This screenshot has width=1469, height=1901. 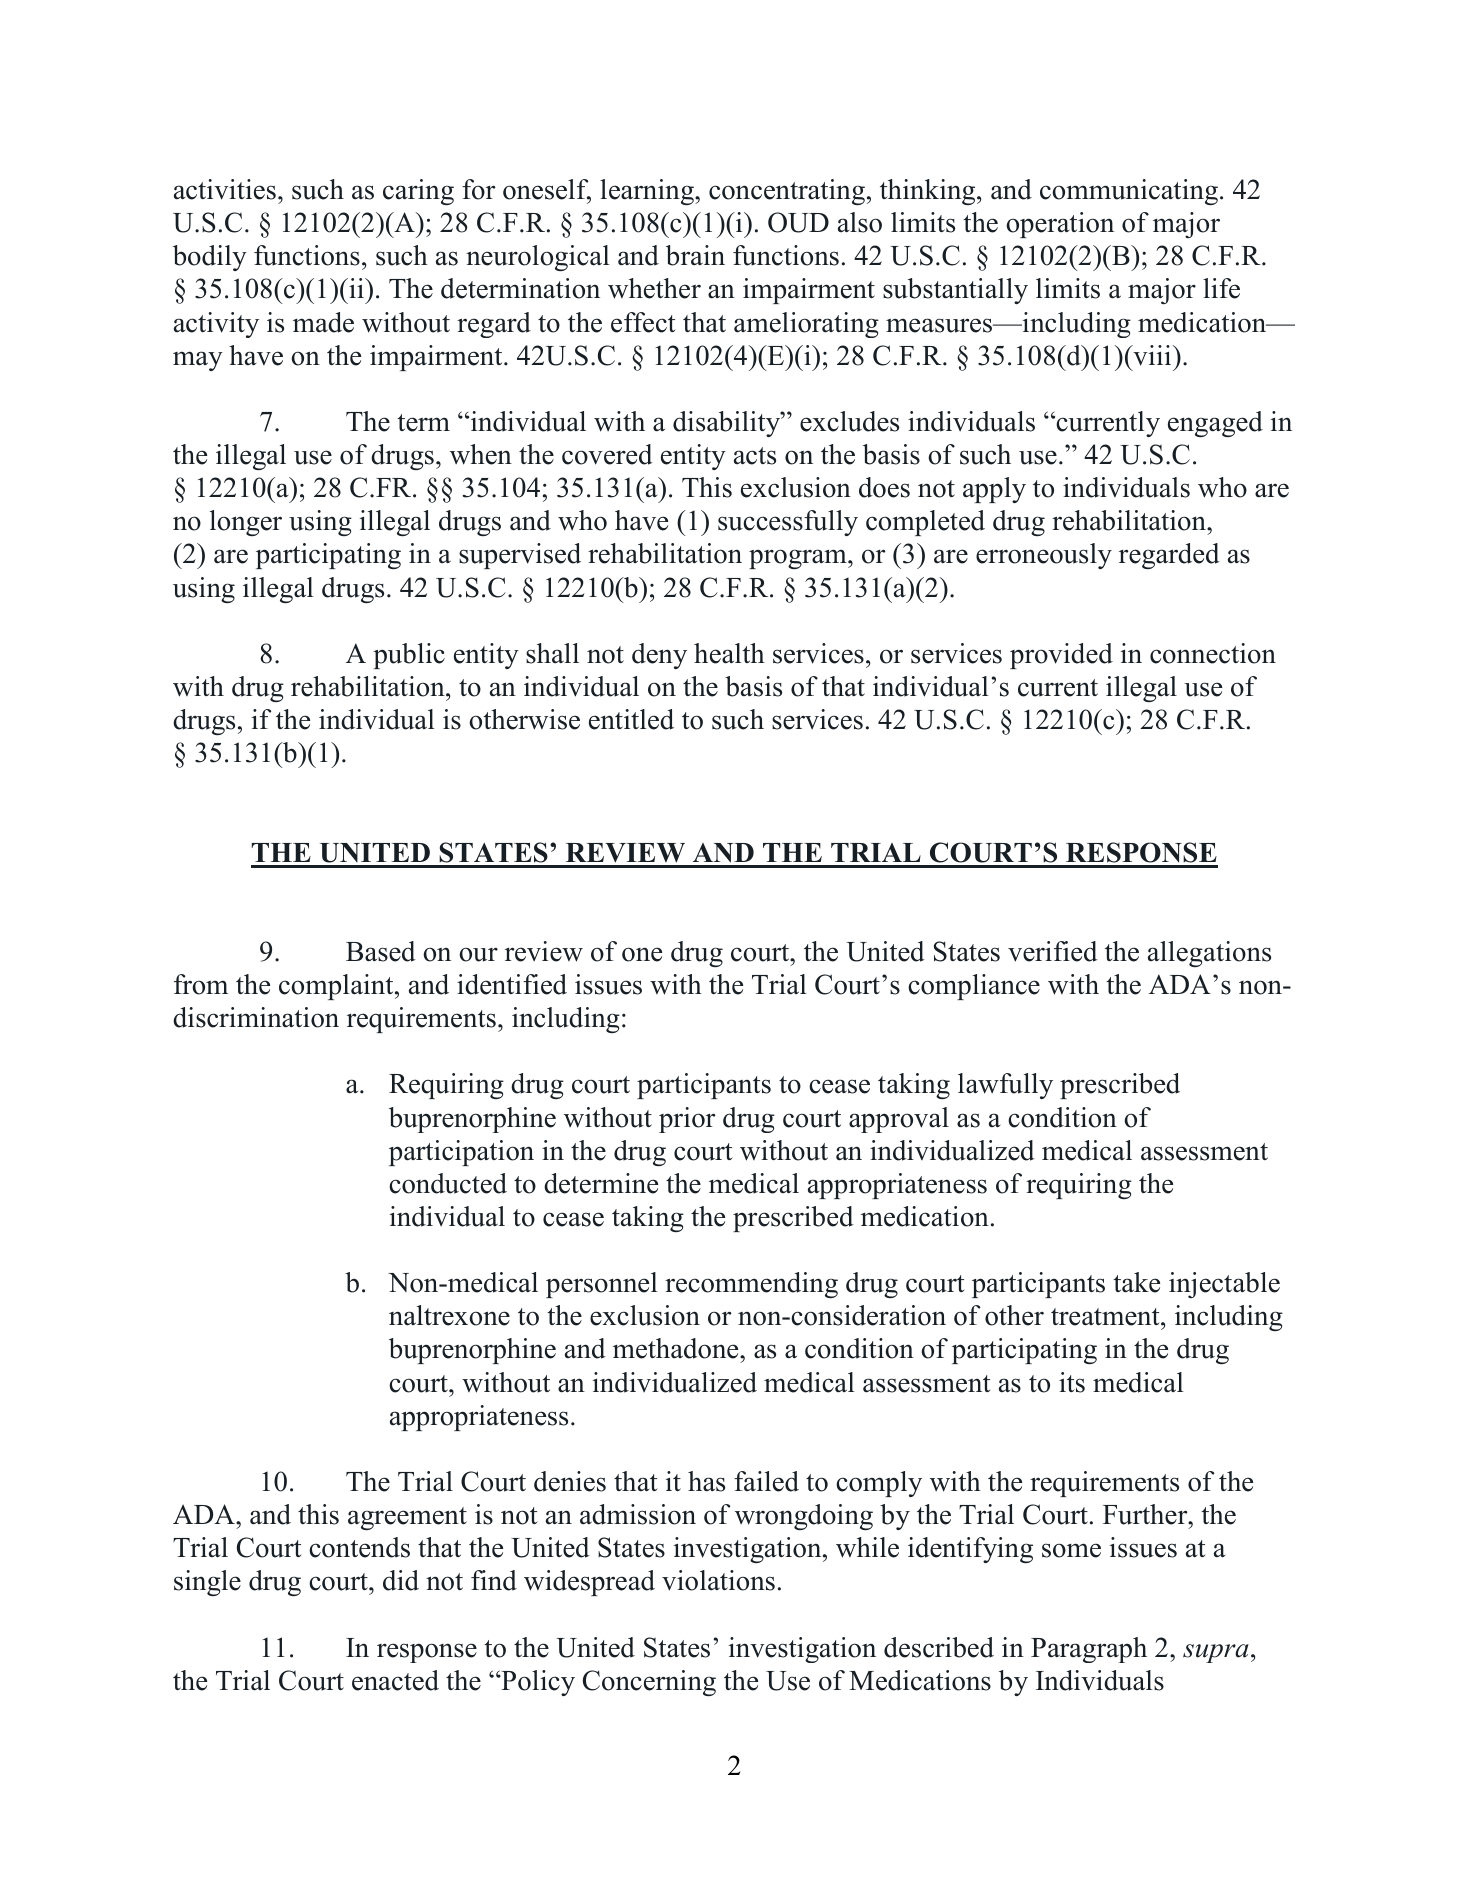 I want to click on caring, so click(x=418, y=192).
